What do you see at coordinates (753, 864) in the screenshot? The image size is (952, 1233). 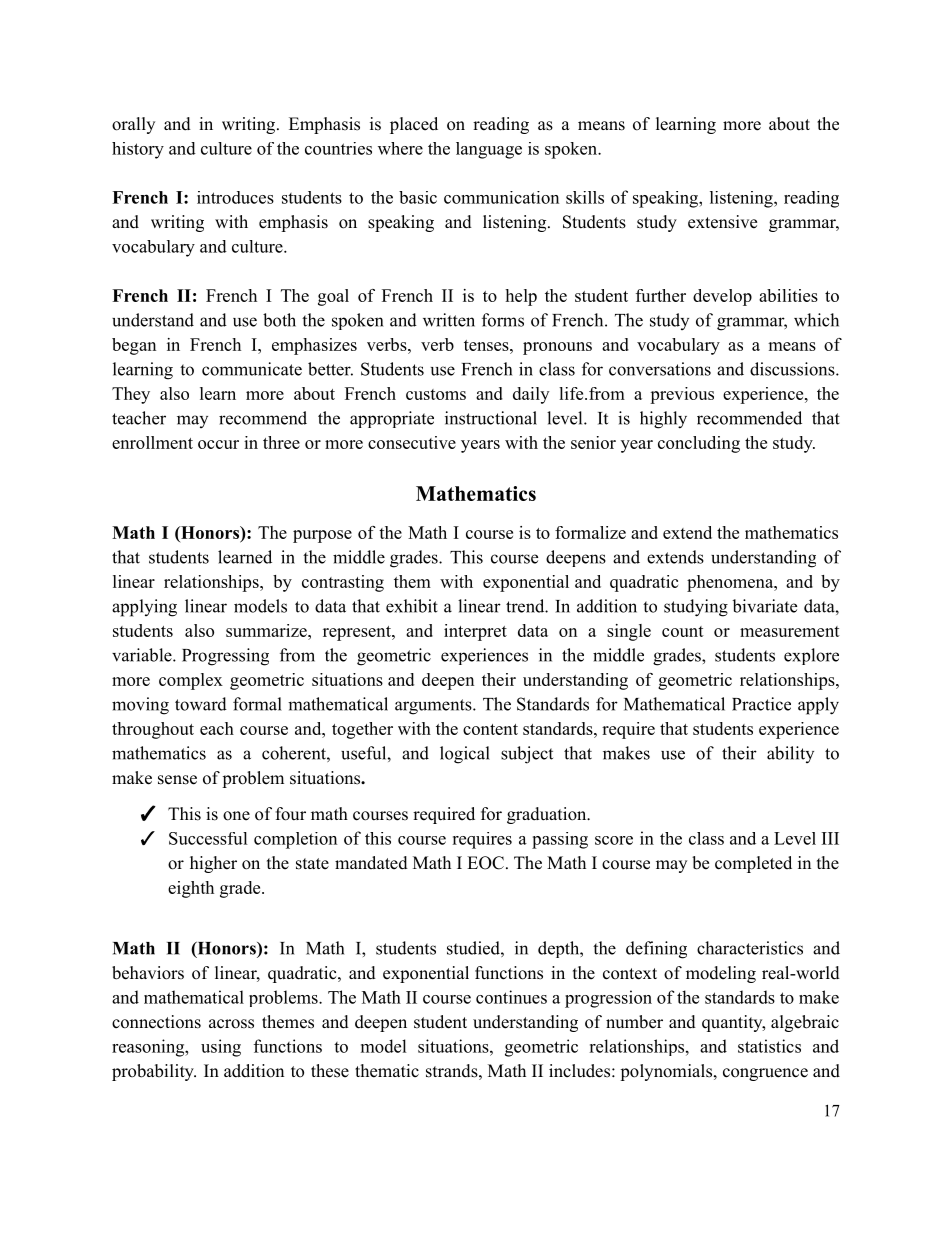 I see `completed` at bounding box center [753, 864].
